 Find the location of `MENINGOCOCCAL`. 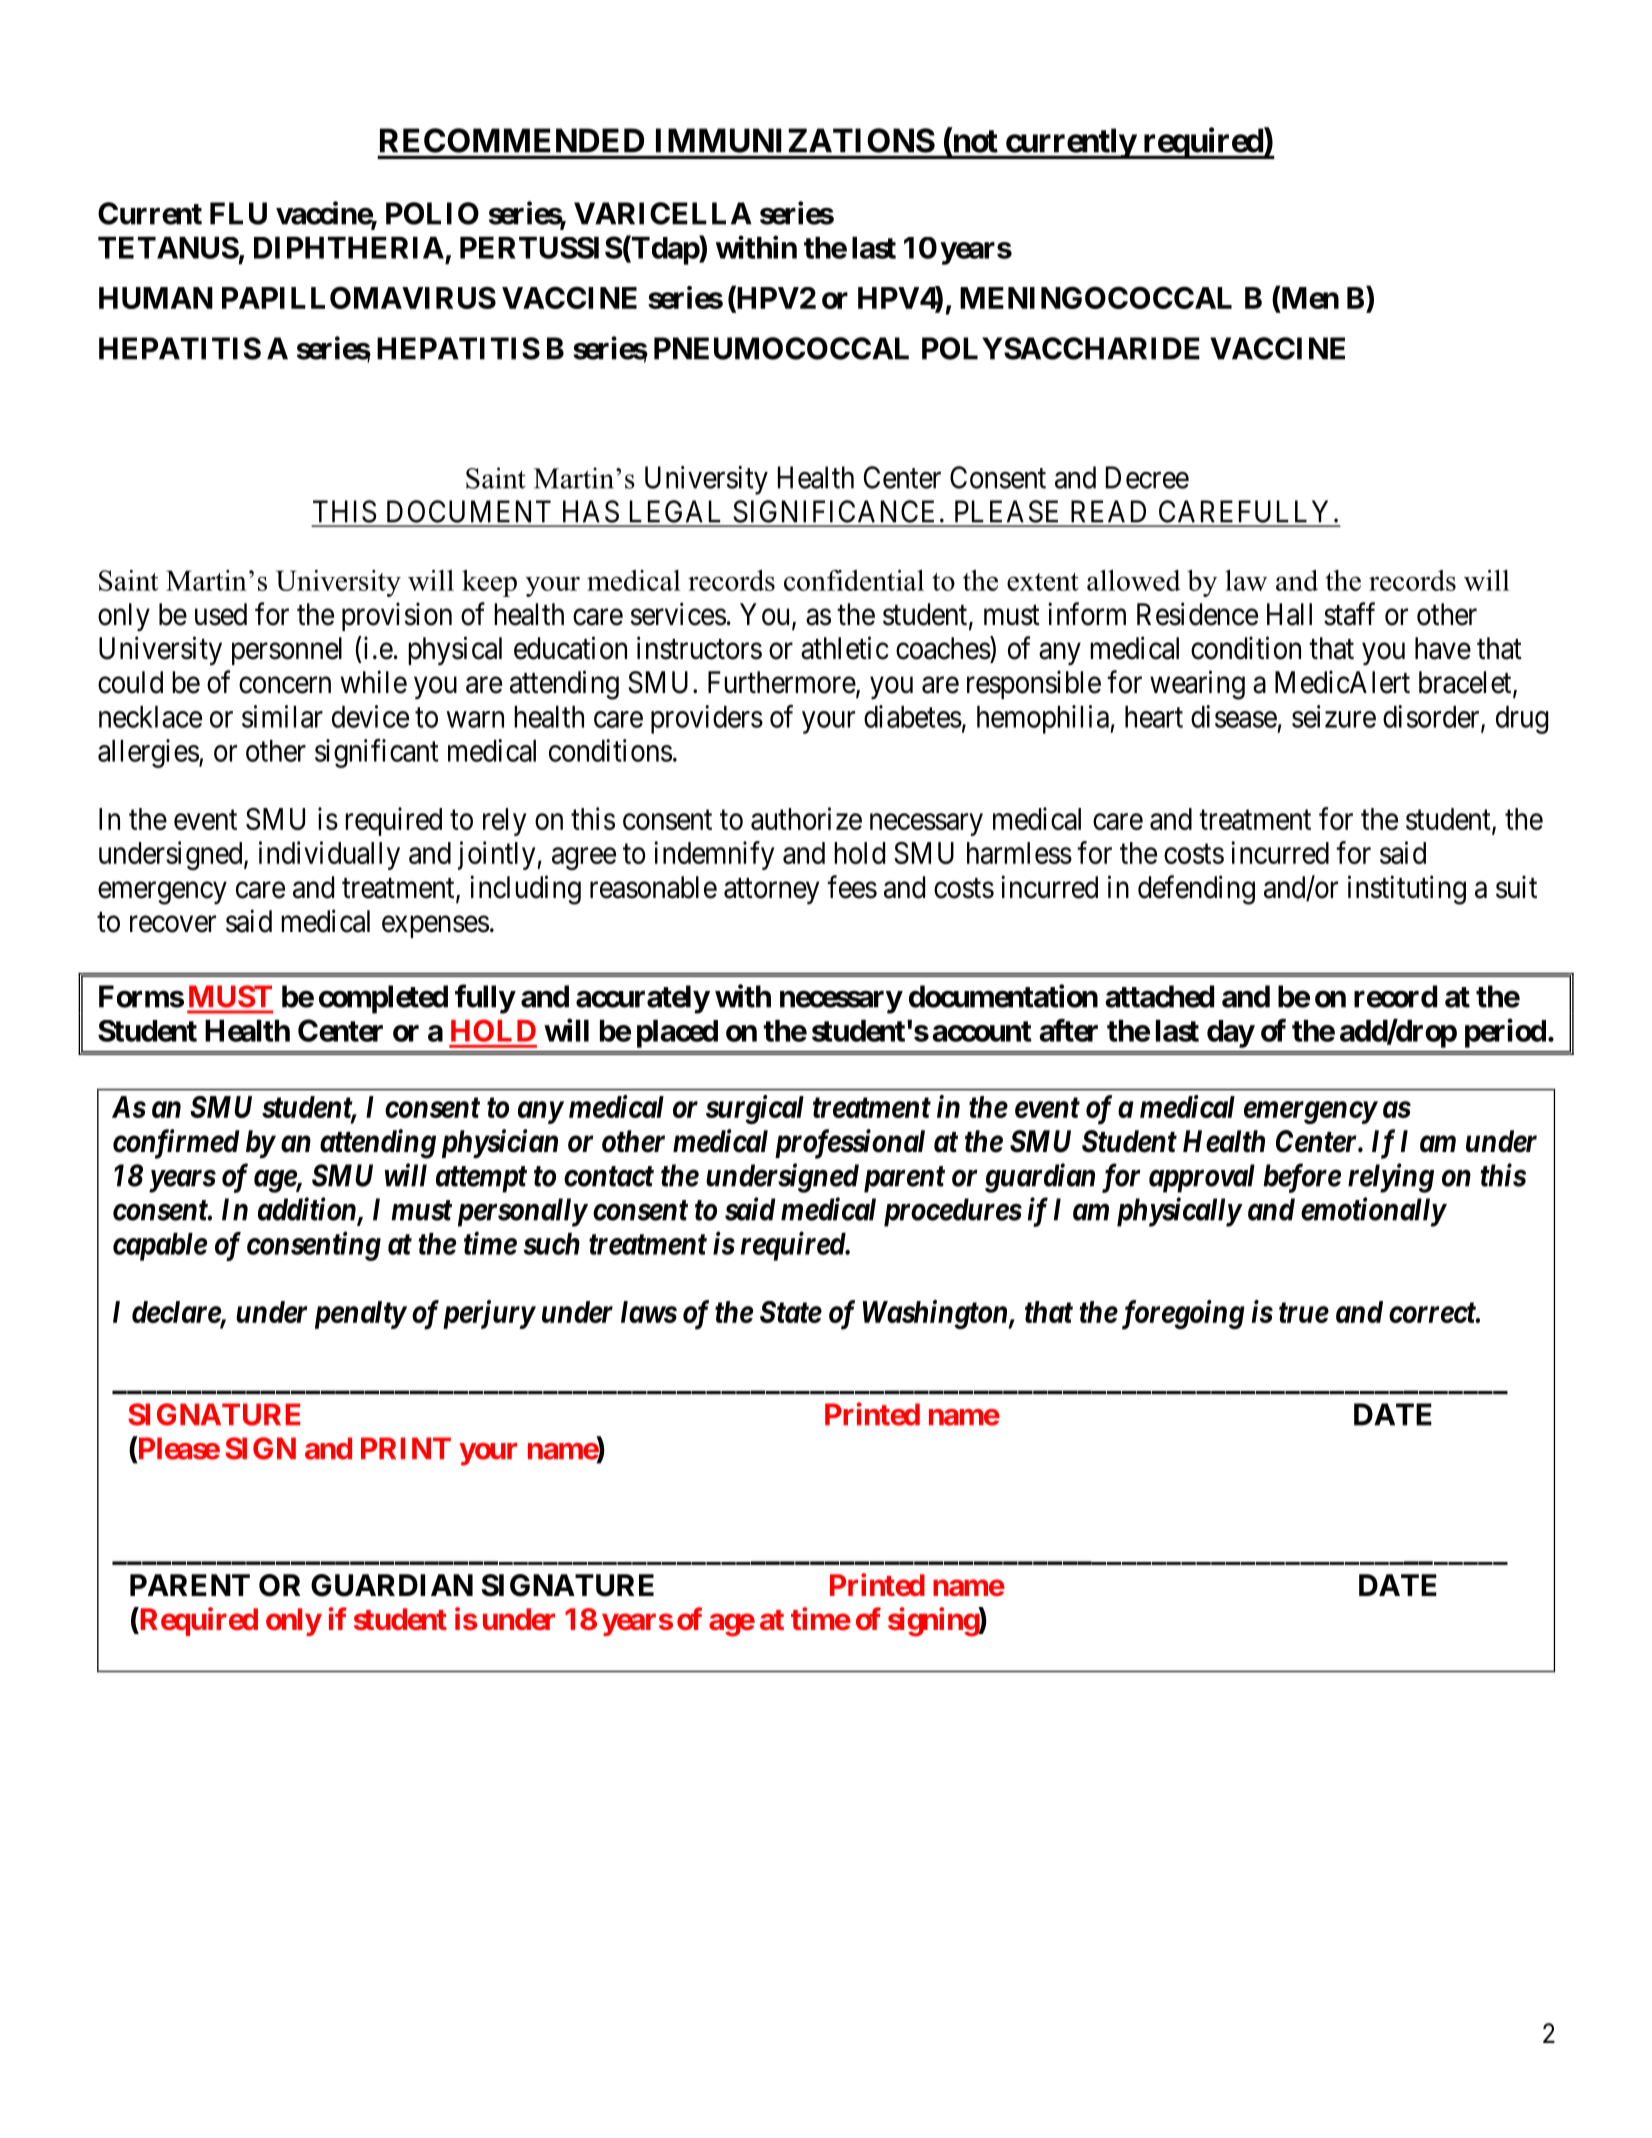

MENINGOCOCCAL is located at coordinates (1096, 297).
